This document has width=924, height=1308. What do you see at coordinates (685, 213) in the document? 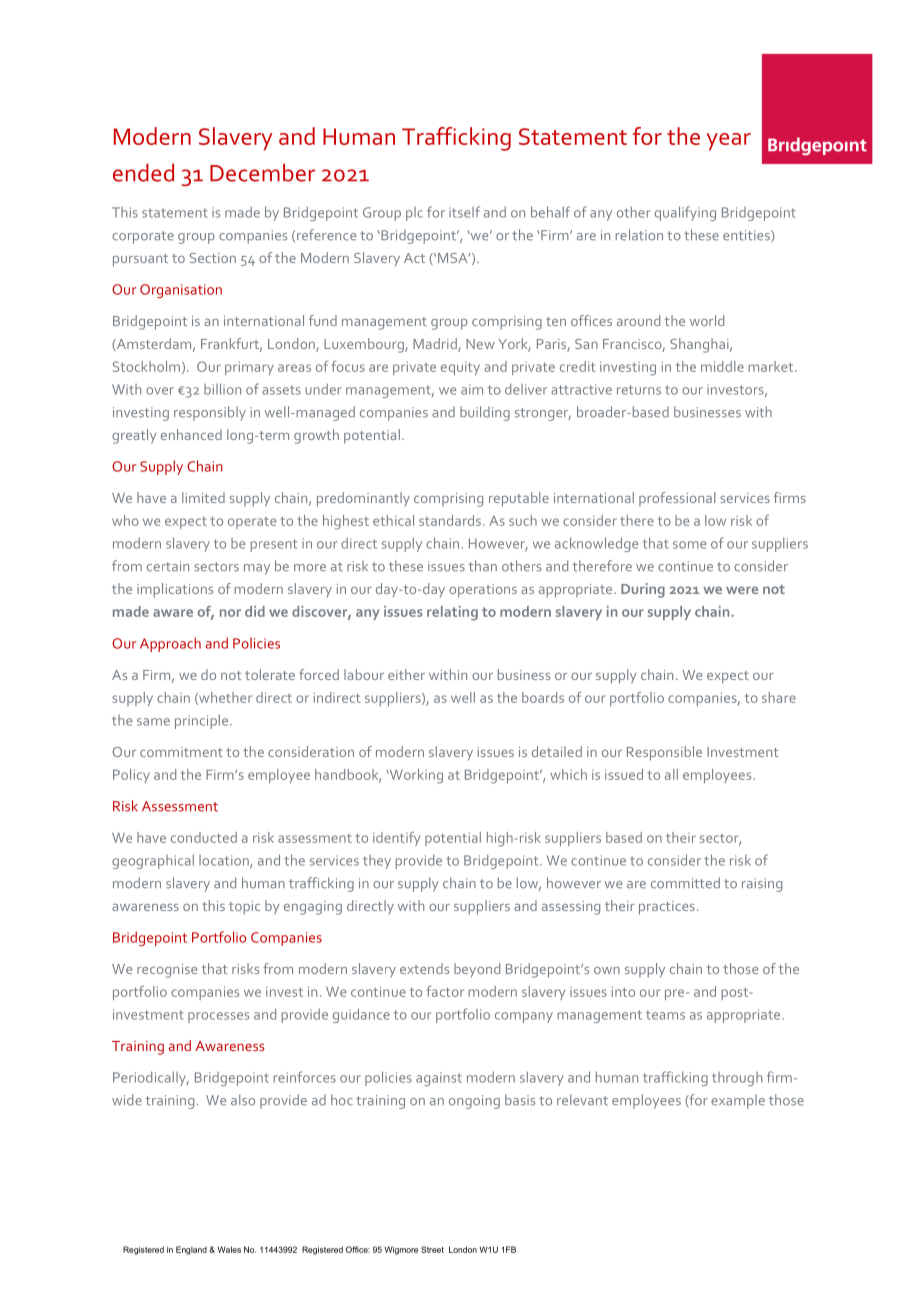
I see `qualifying` at bounding box center [685, 213].
